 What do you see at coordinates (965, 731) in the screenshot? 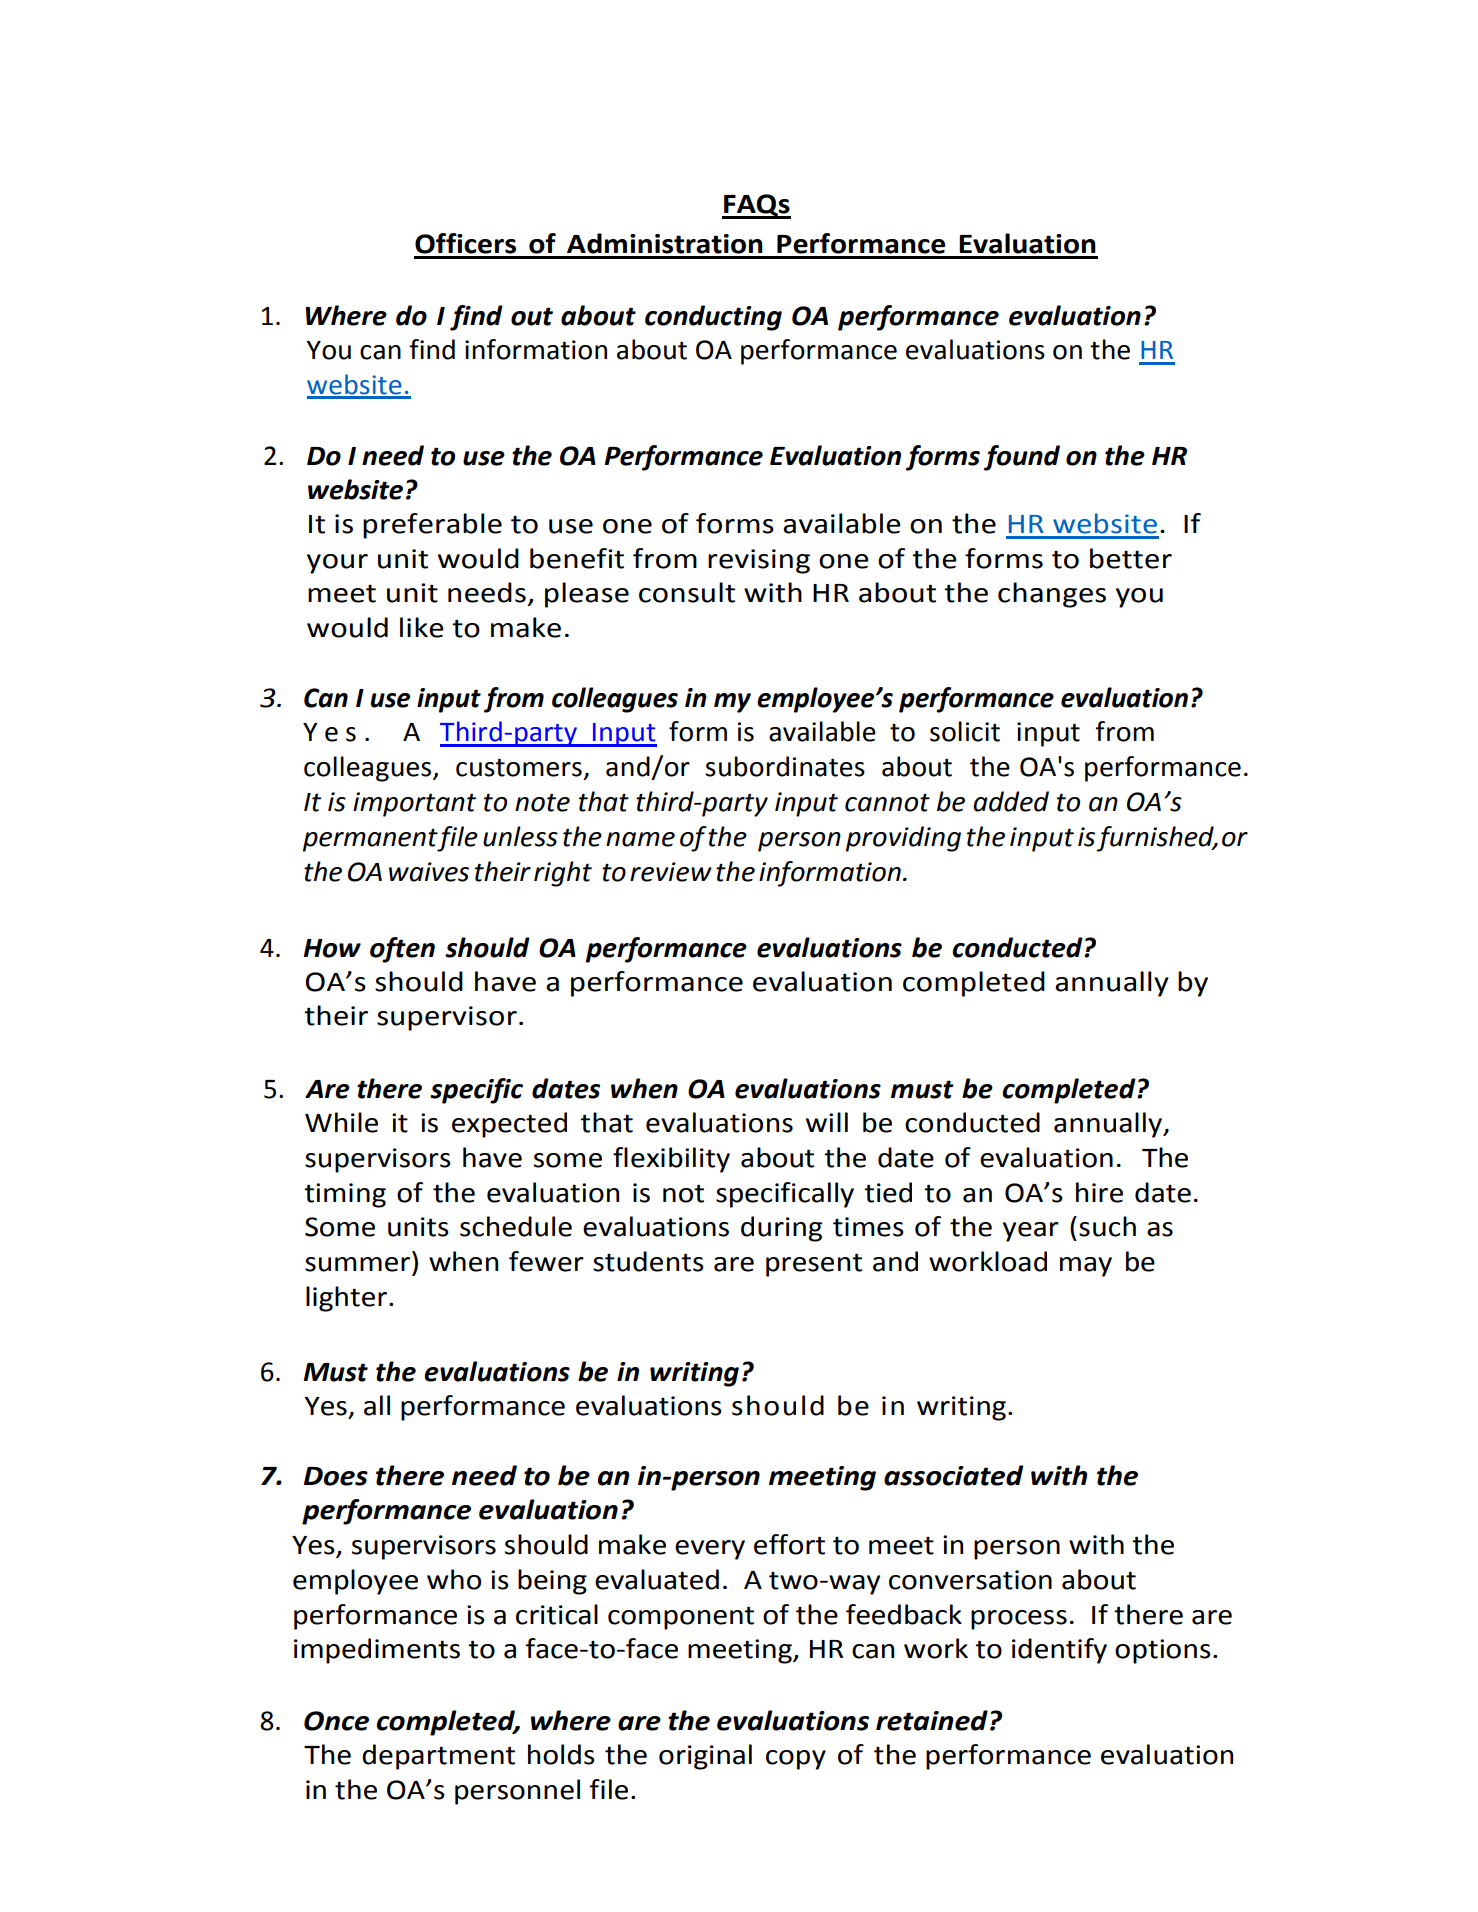
I see `solicit` at bounding box center [965, 731].
